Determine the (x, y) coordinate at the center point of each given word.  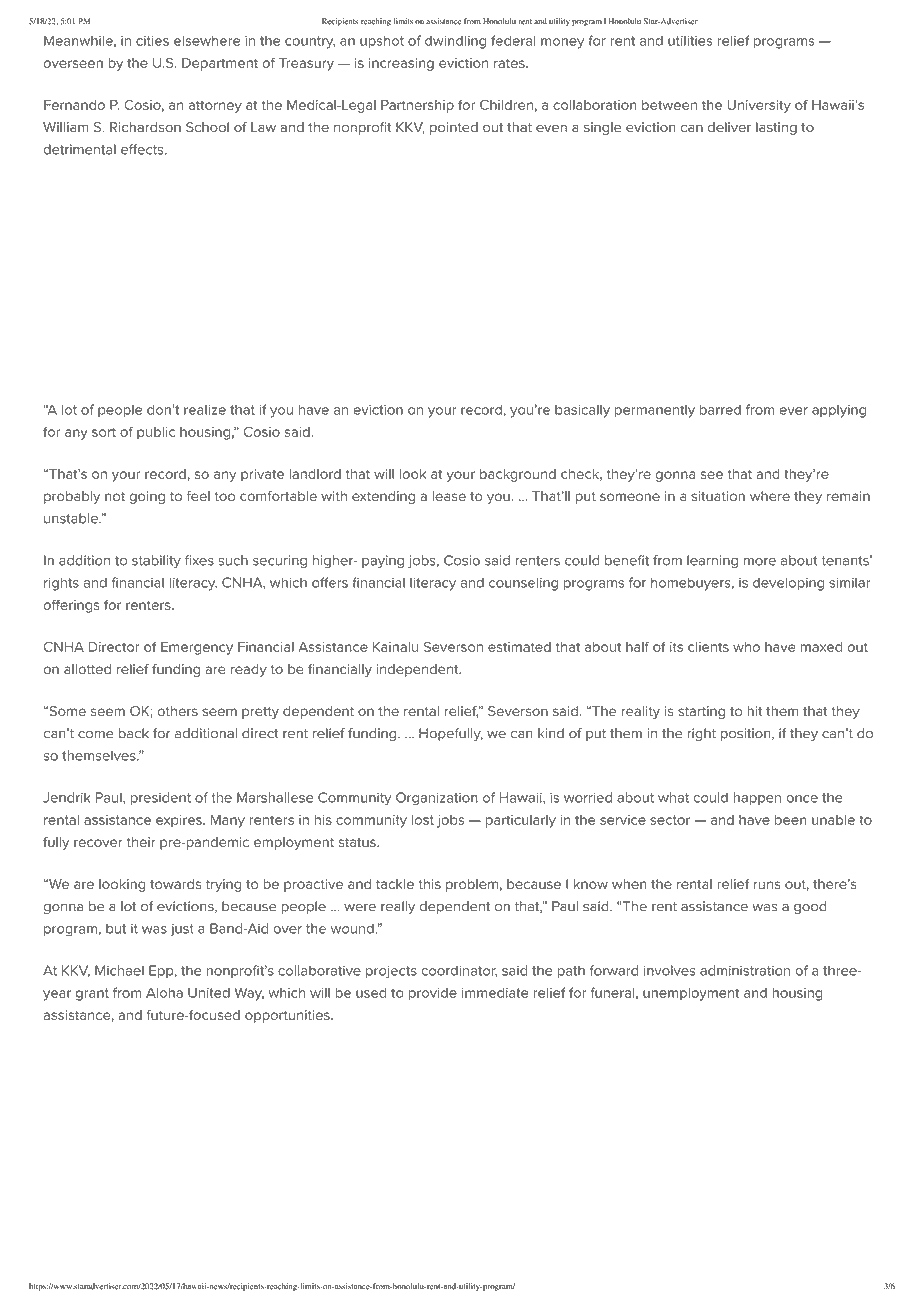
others (177, 711)
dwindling (455, 42)
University (759, 106)
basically (582, 411)
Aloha (164, 993)
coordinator (459, 971)
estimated (519, 647)
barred (720, 409)
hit (754, 711)
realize (205, 410)
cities (152, 41)
